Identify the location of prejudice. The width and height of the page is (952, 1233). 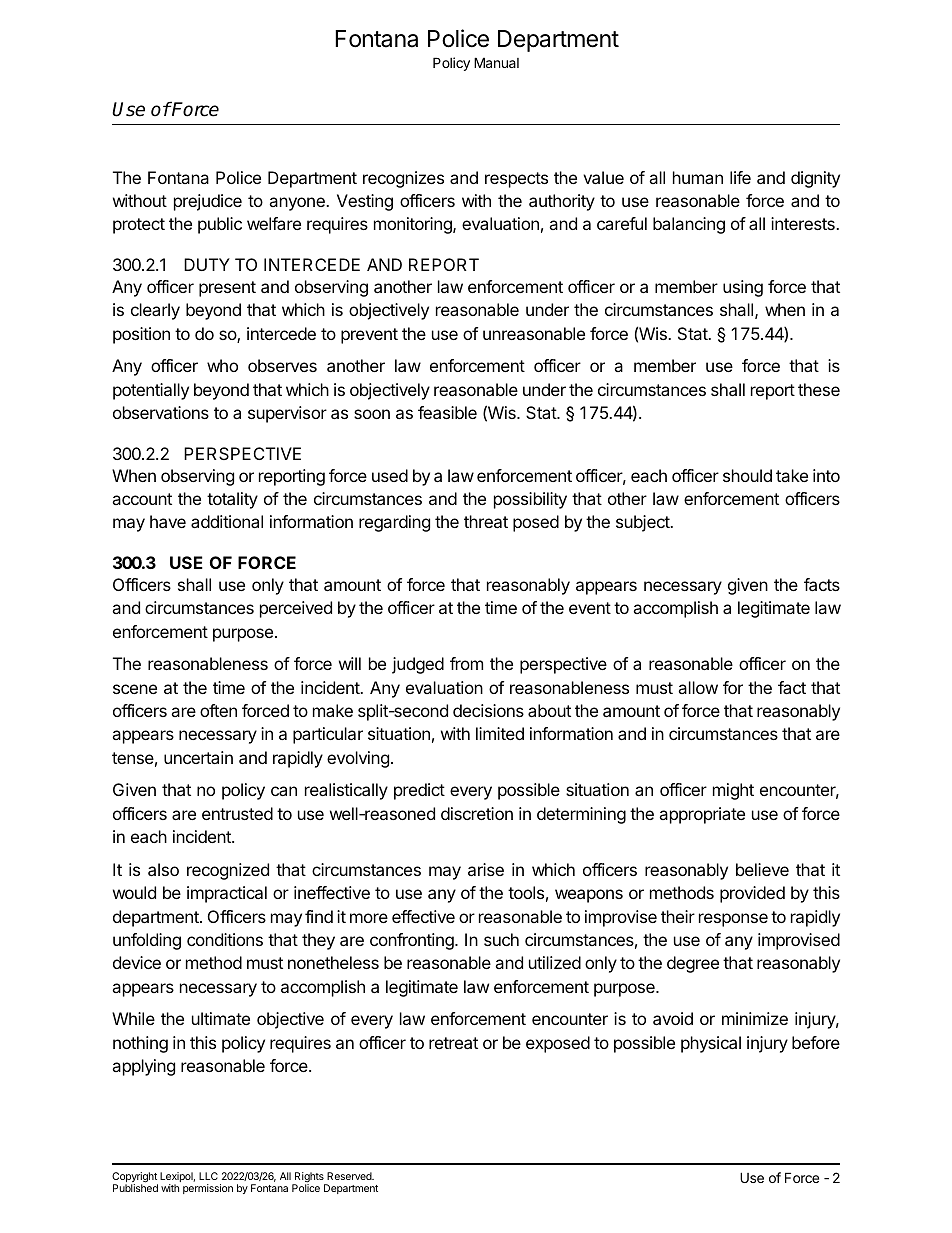
(208, 202).
